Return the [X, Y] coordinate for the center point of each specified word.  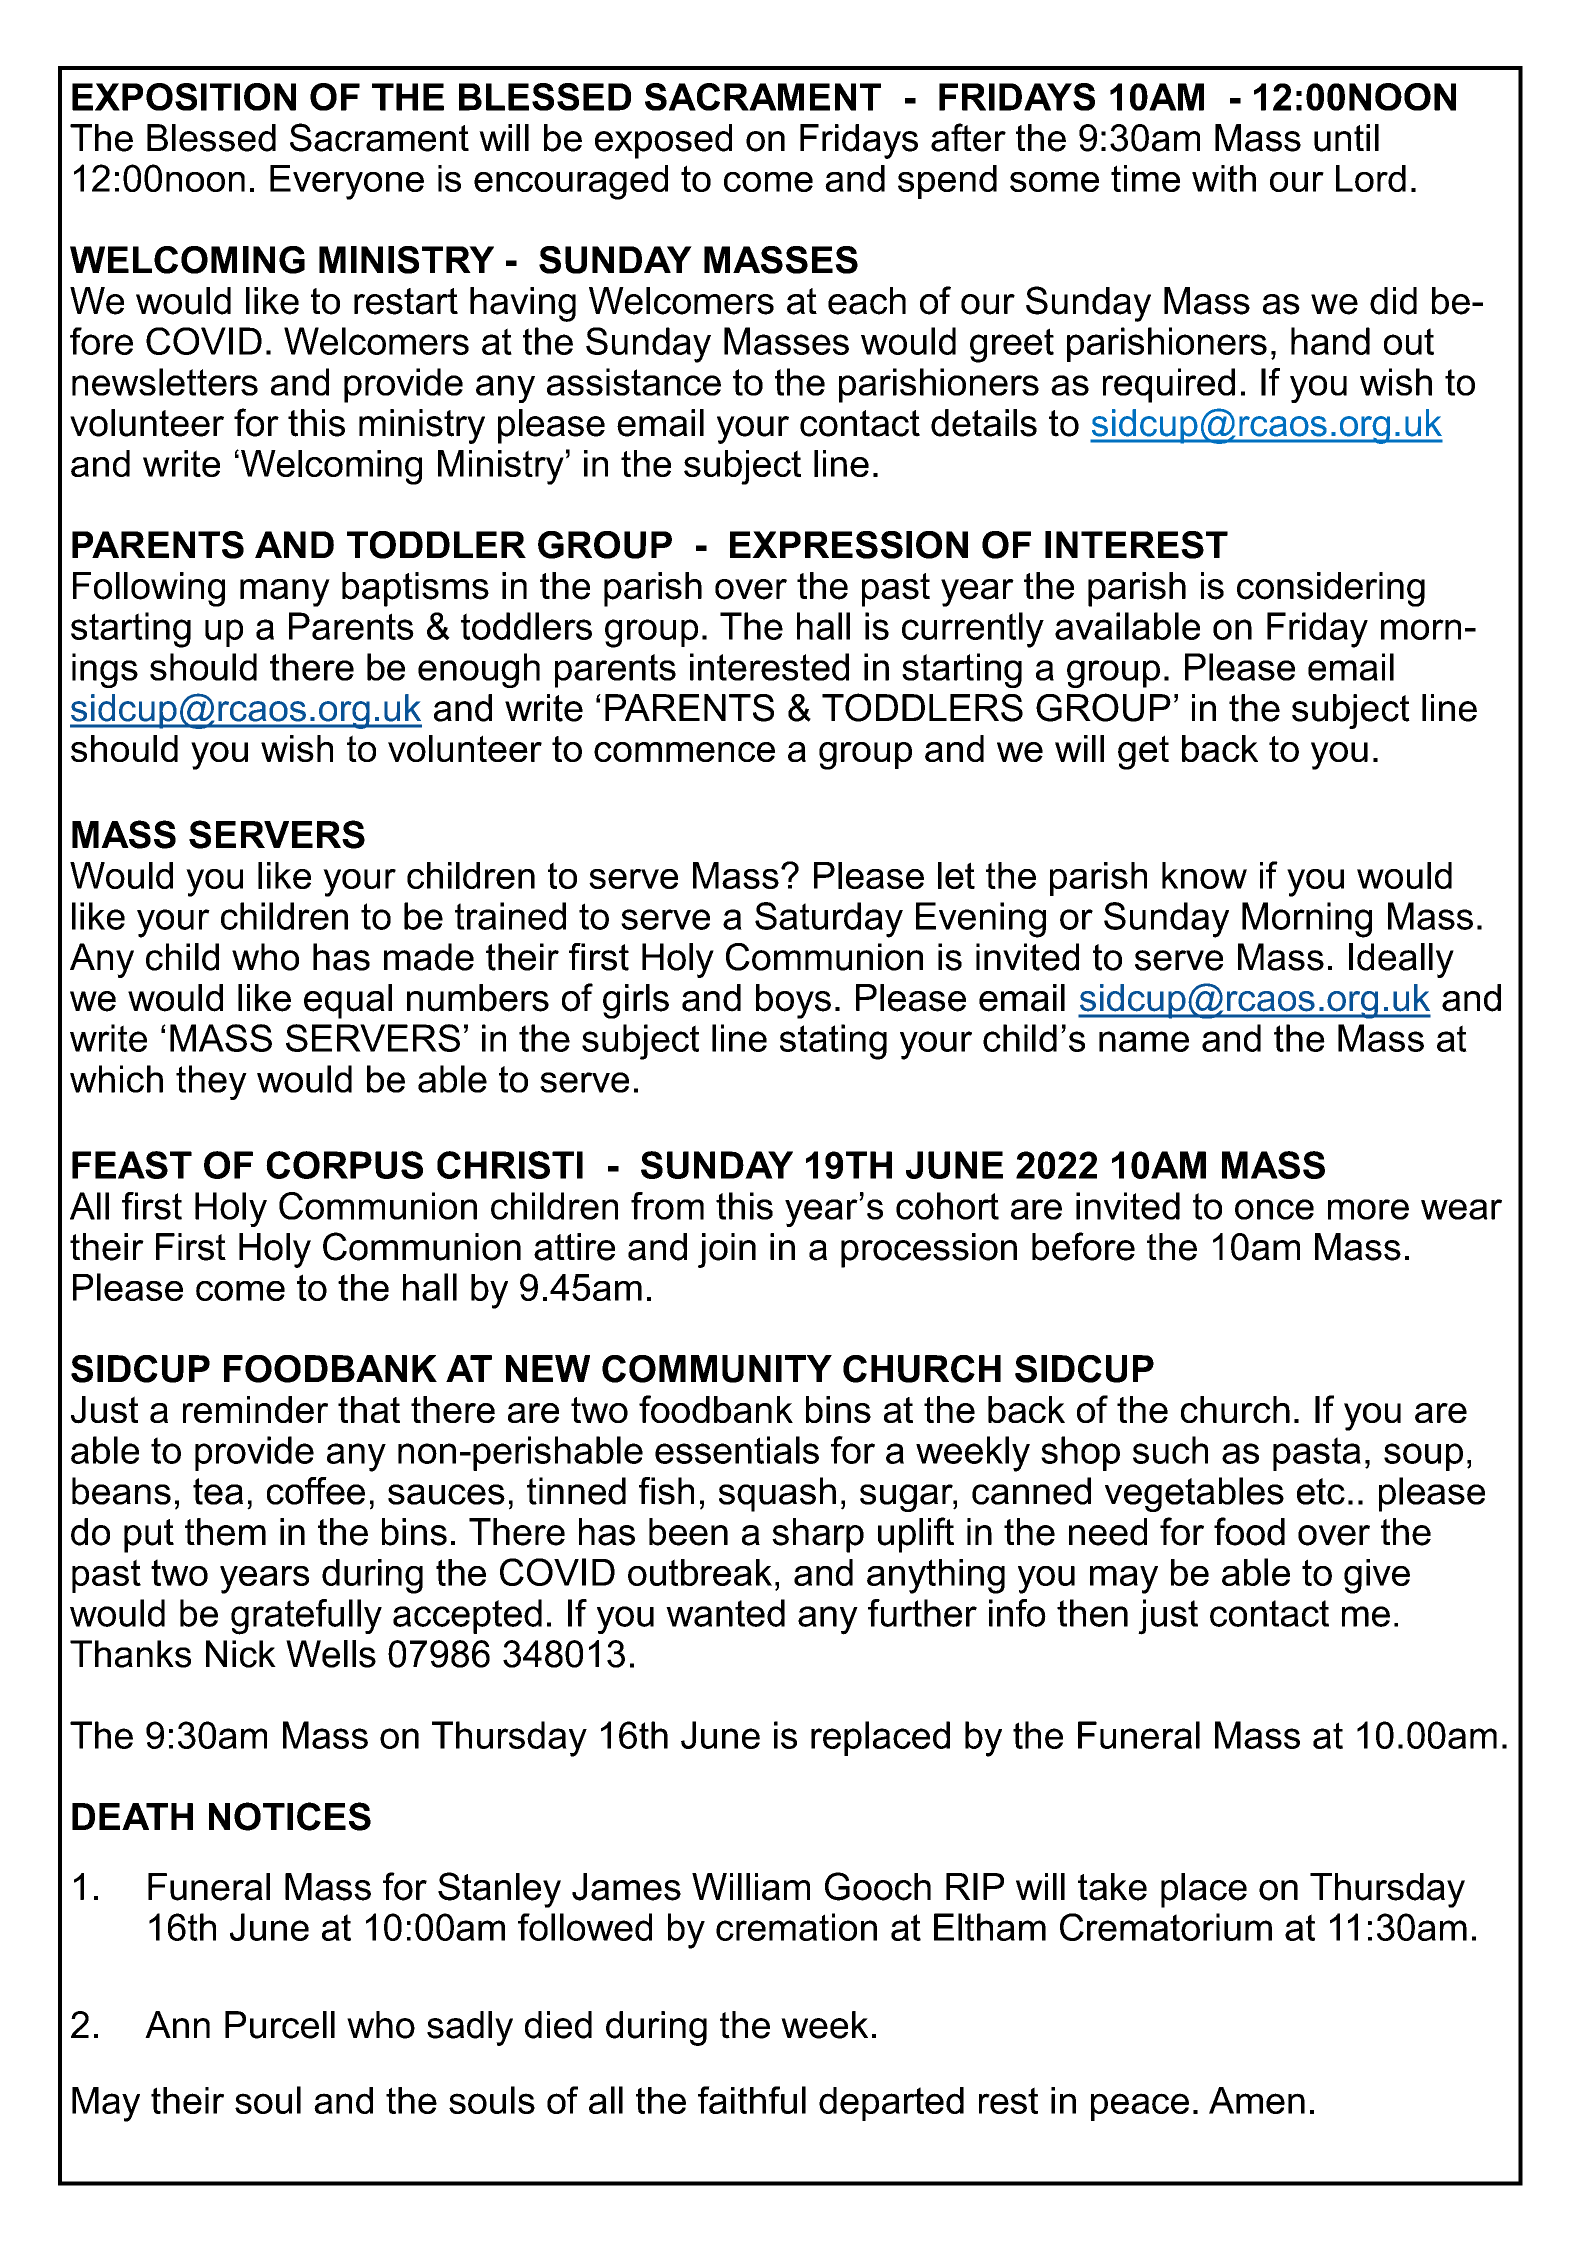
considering [1331, 589]
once [1274, 1209]
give [1377, 1576]
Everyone [347, 182]
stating [833, 1042]
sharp [818, 1535]
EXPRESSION [849, 545]
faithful [752, 2100]
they [211, 1082]
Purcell [280, 2025]
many [285, 593]
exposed [663, 141]
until [1346, 138]
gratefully [306, 1617]
